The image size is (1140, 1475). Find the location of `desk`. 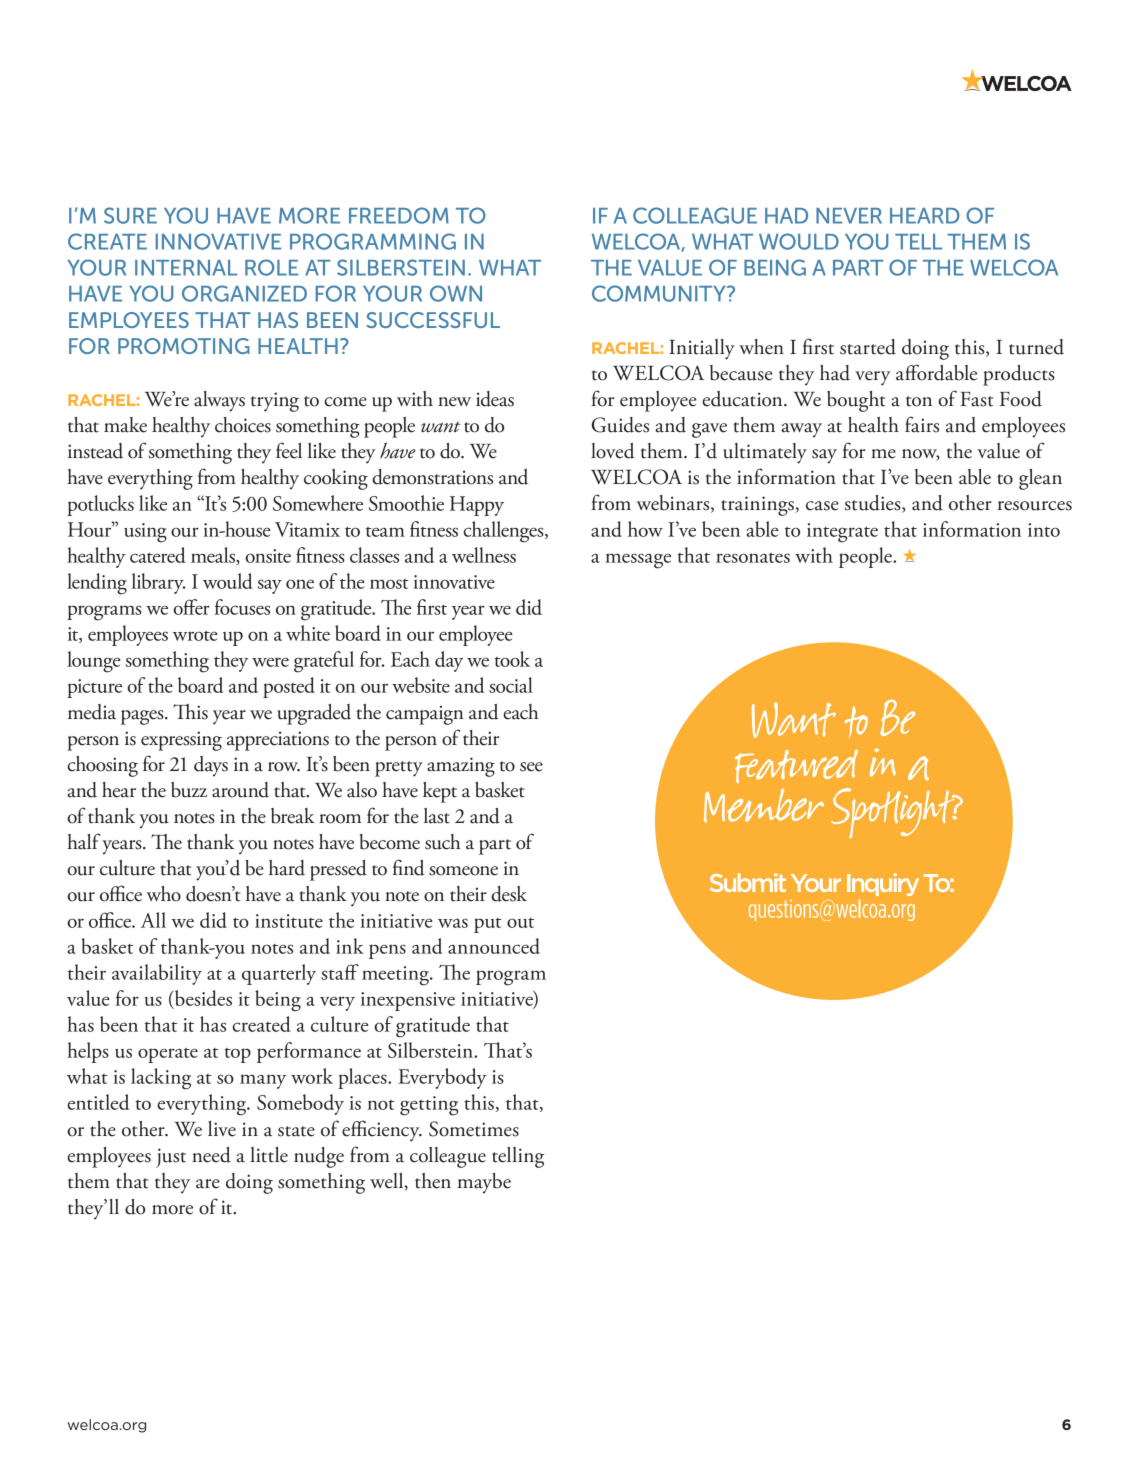

desk is located at coordinates (509, 894).
